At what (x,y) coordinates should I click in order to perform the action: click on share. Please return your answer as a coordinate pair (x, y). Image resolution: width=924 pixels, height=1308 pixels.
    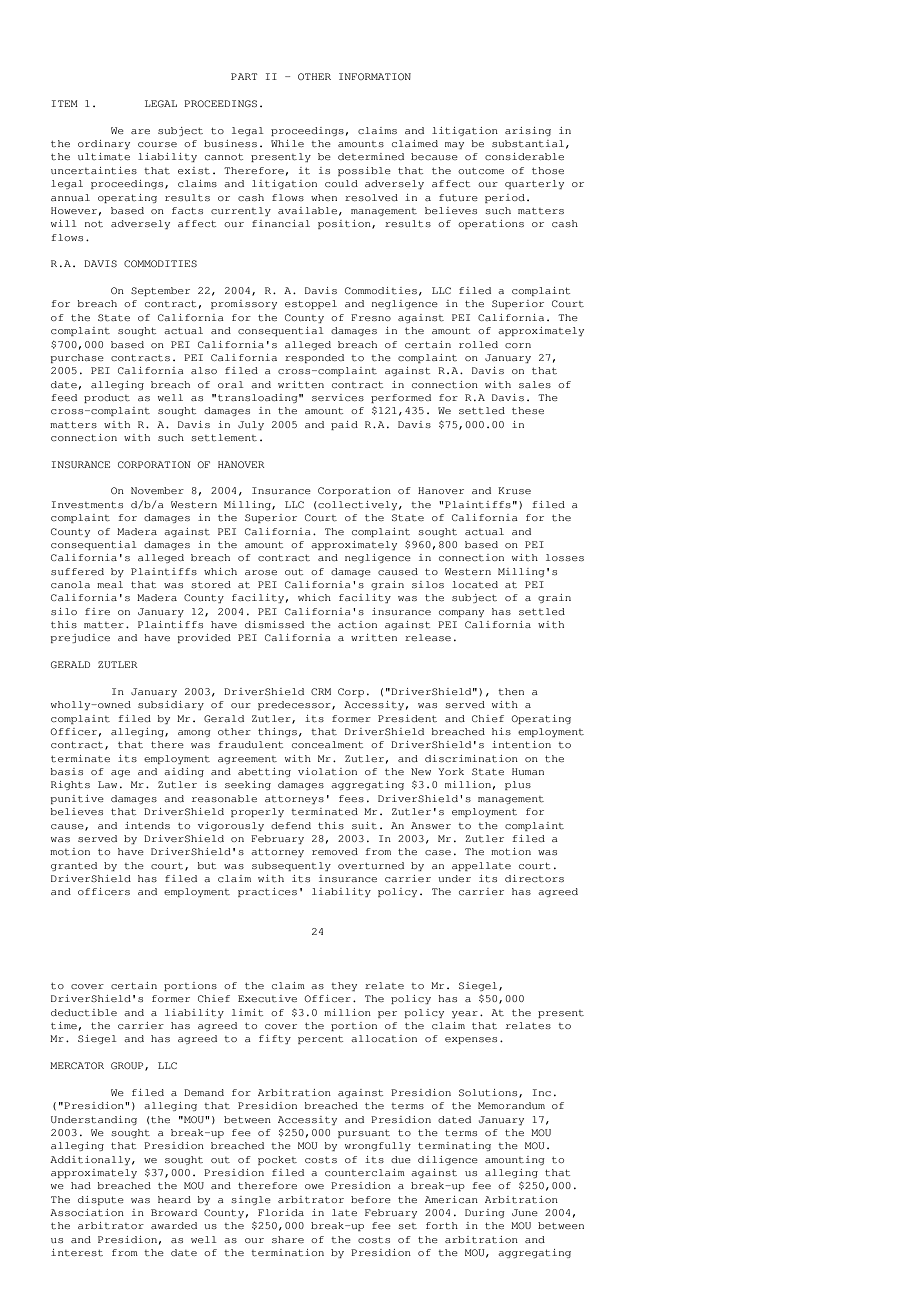
    Looking at the image, I should click on (288, 1239).
